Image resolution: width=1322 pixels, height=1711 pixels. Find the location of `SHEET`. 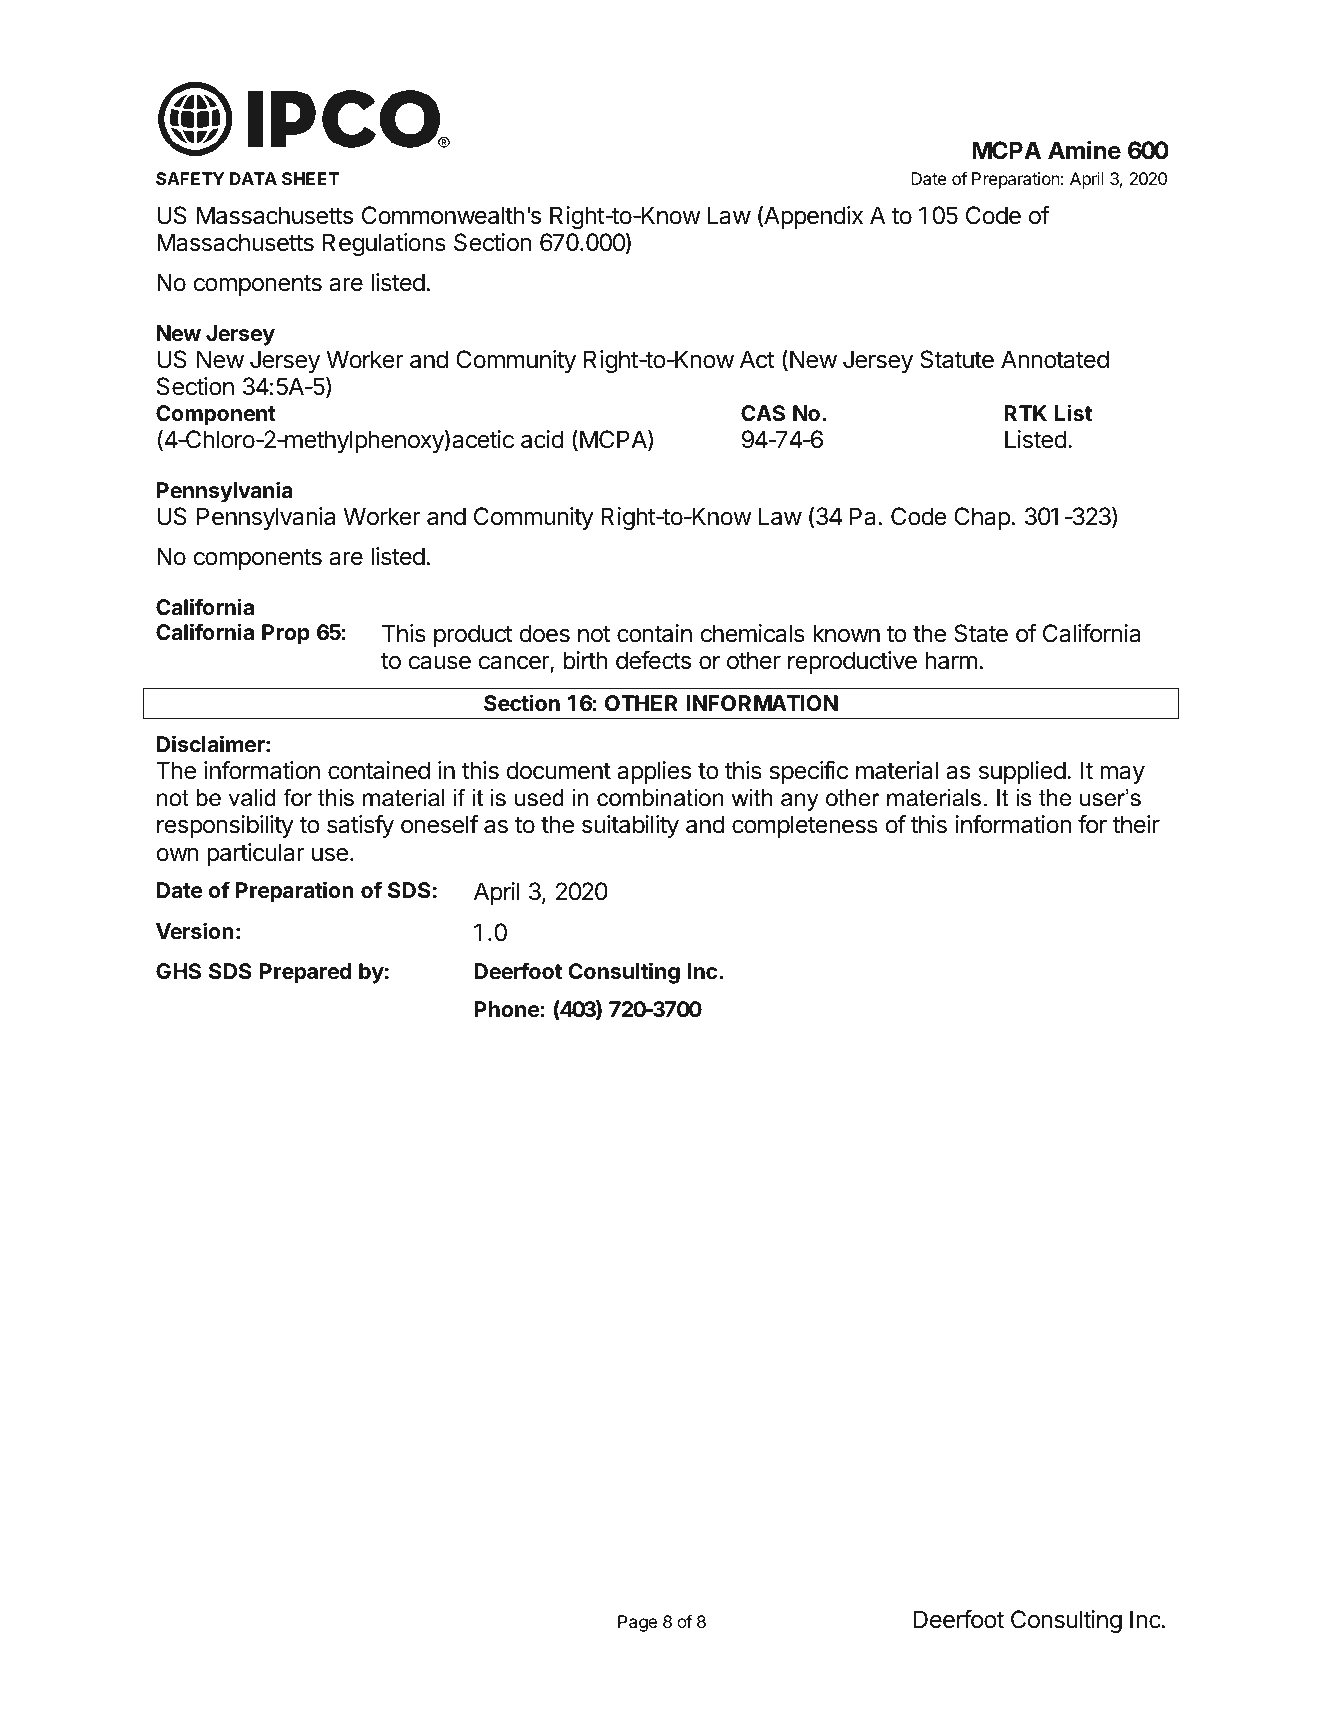

SHEET is located at coordinates (311, 178).
